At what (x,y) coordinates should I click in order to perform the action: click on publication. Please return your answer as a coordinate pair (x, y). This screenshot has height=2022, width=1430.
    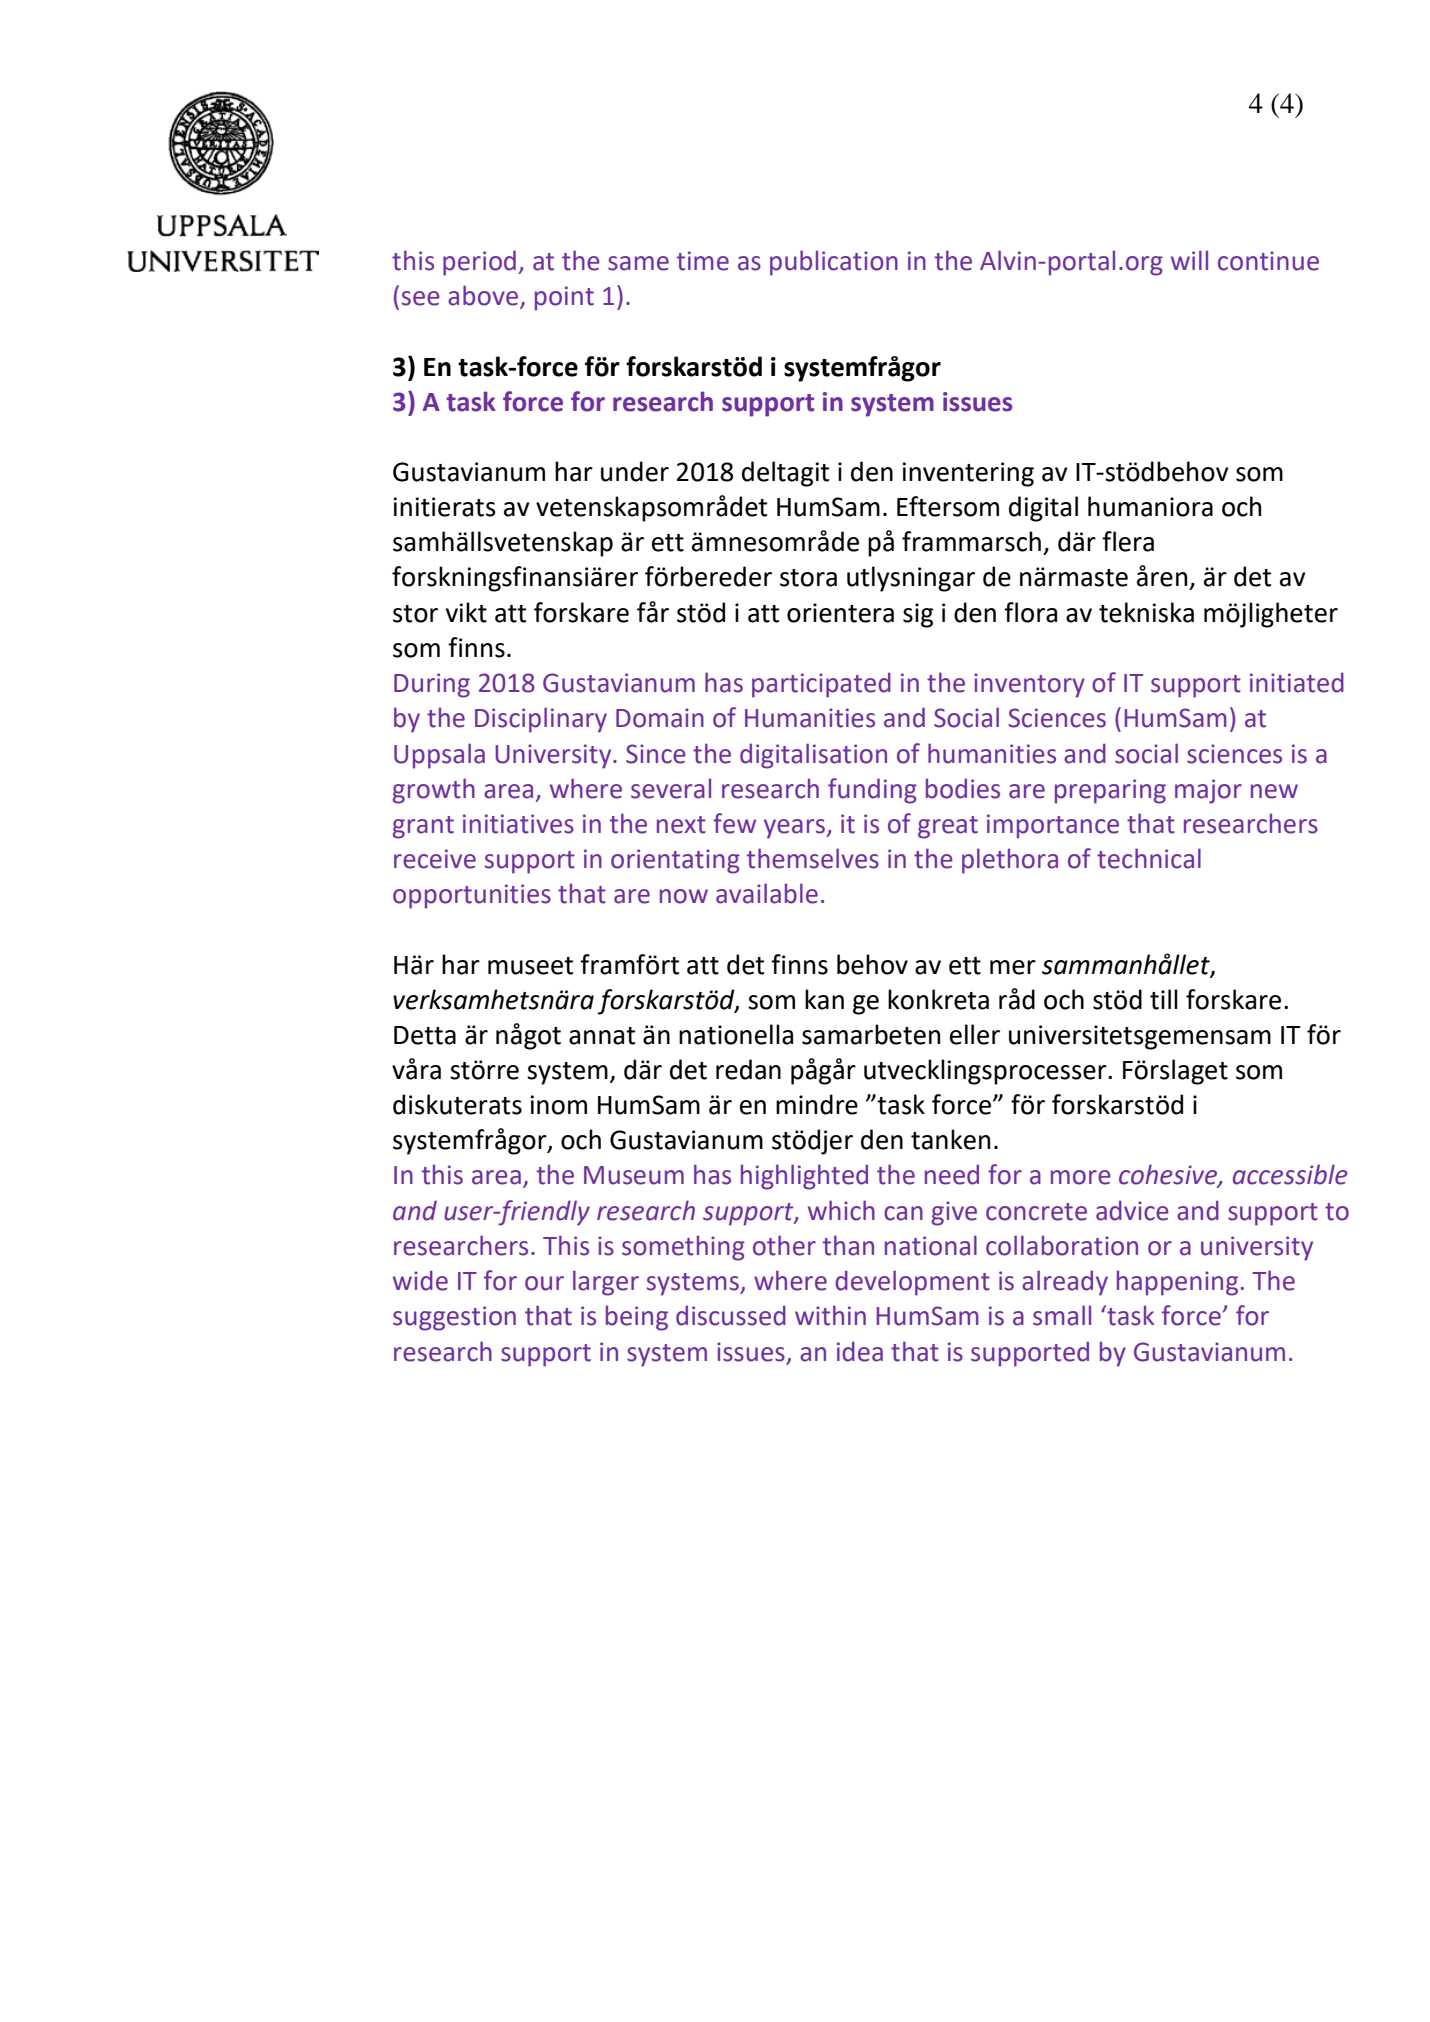
    Looking at the image, I should click on (834, 263).
